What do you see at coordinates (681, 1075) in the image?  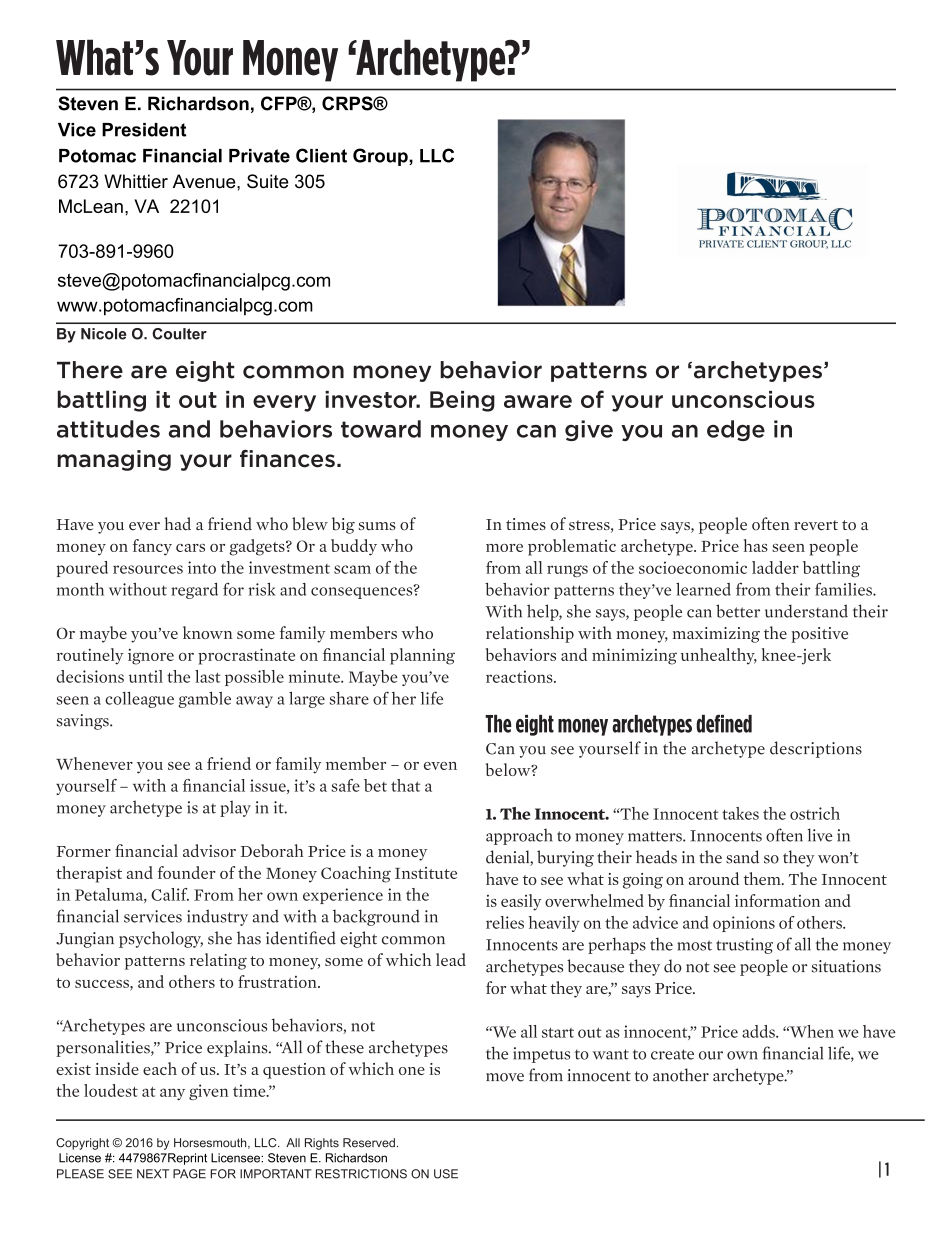 I see `another` at bounding box center [681, 1075].
